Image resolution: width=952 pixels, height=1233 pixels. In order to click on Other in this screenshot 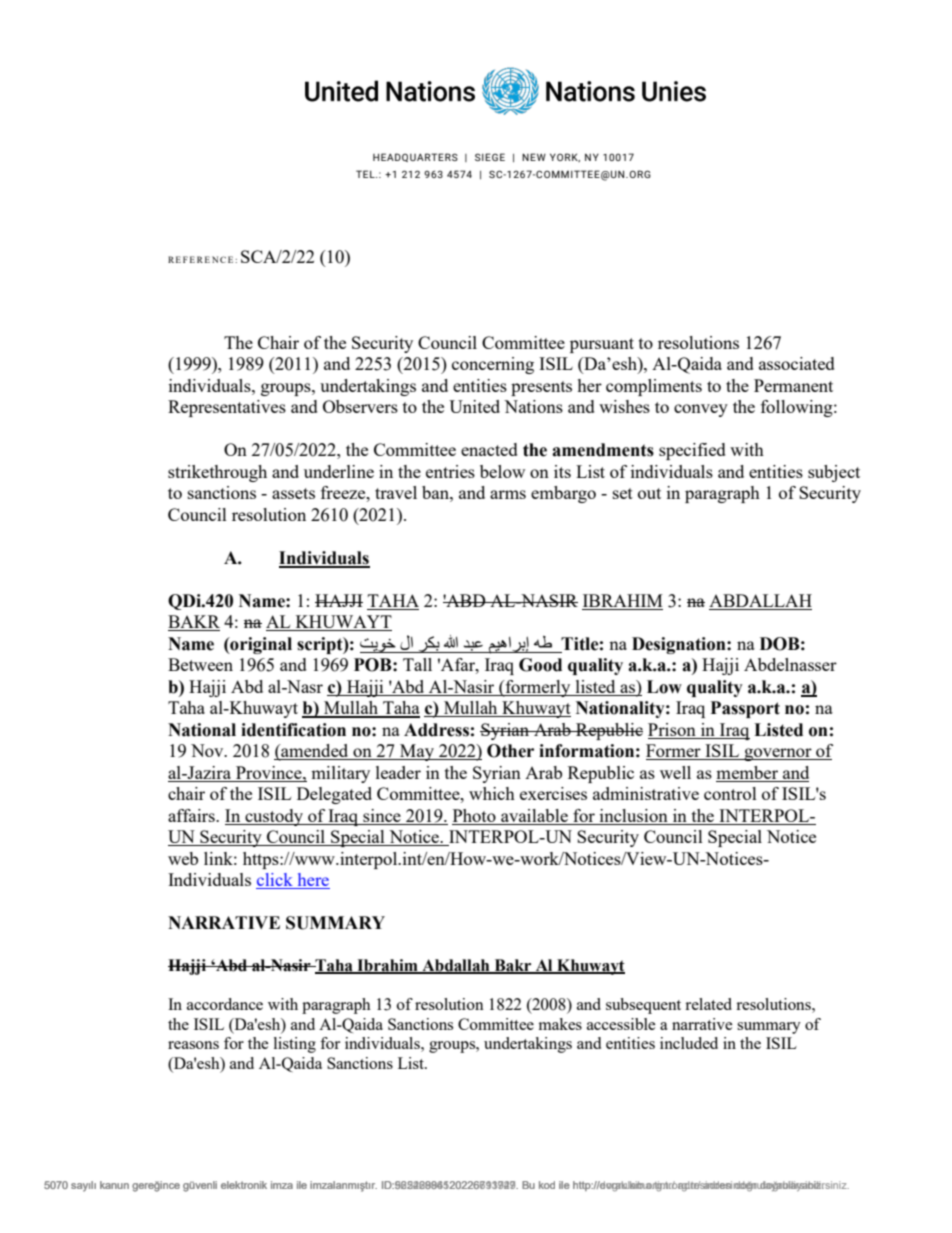, I will do `click(510, 751)`.
